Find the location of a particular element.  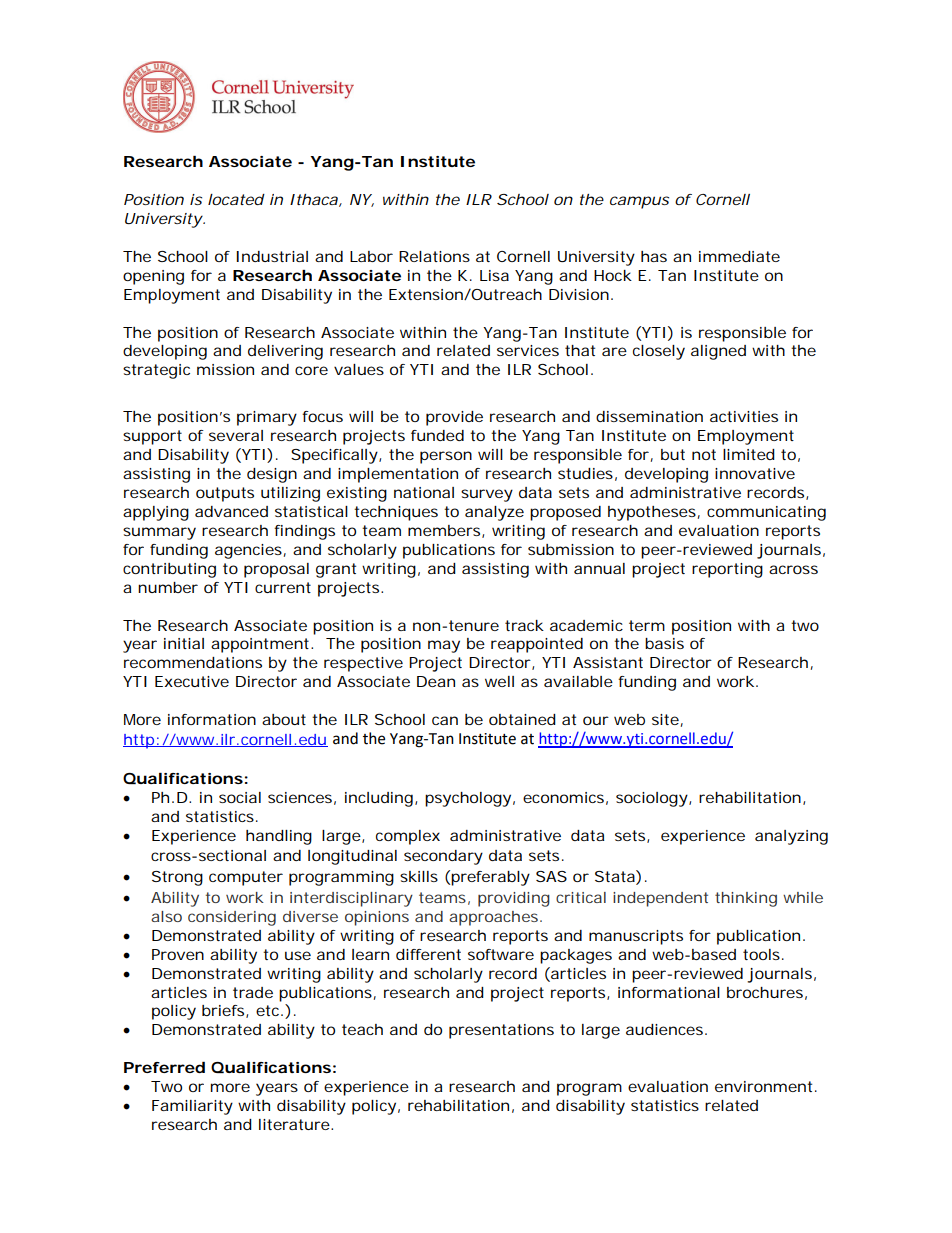

well is located at coordinates (499, 681).
